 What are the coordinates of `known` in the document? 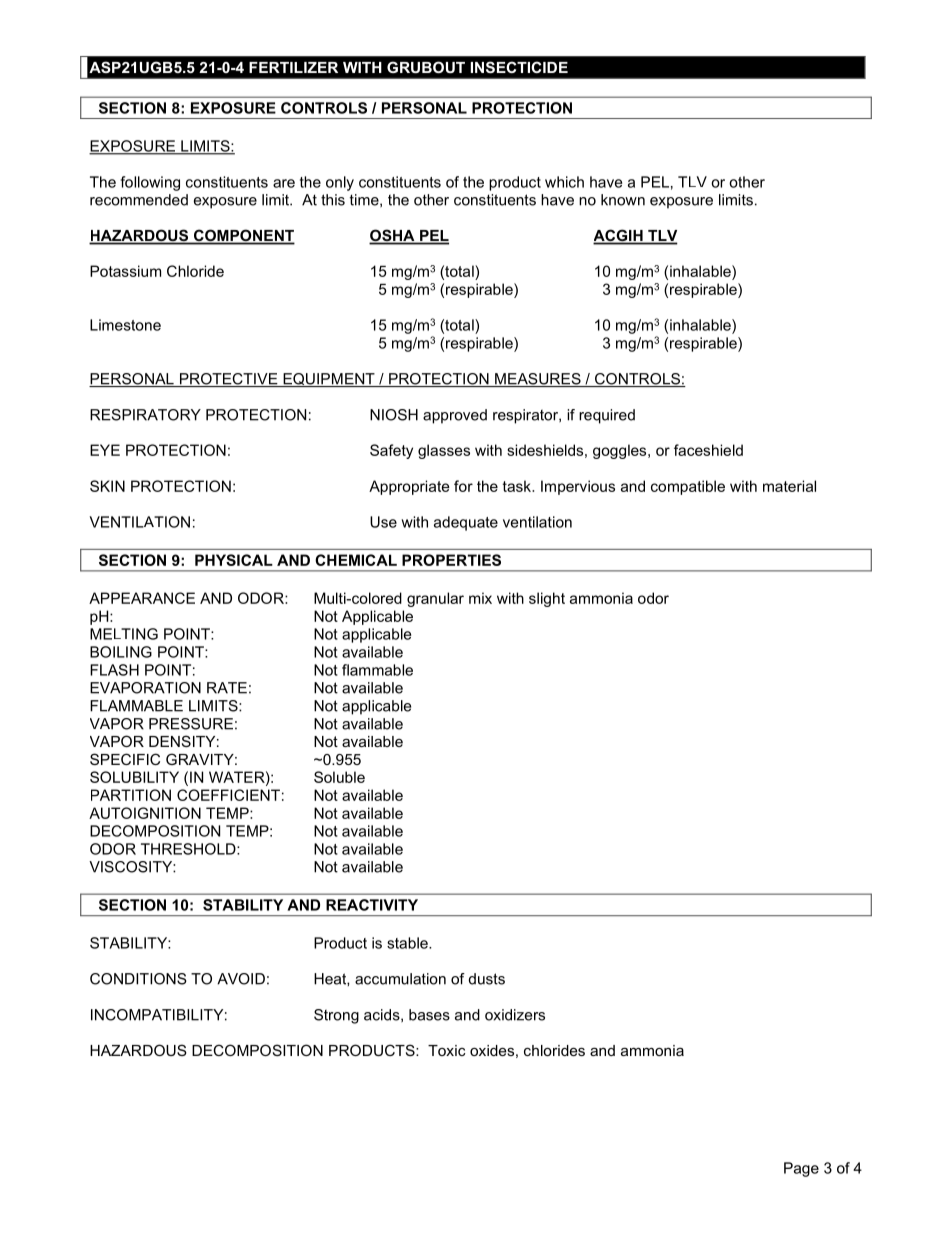 It's located at (623, 200).
